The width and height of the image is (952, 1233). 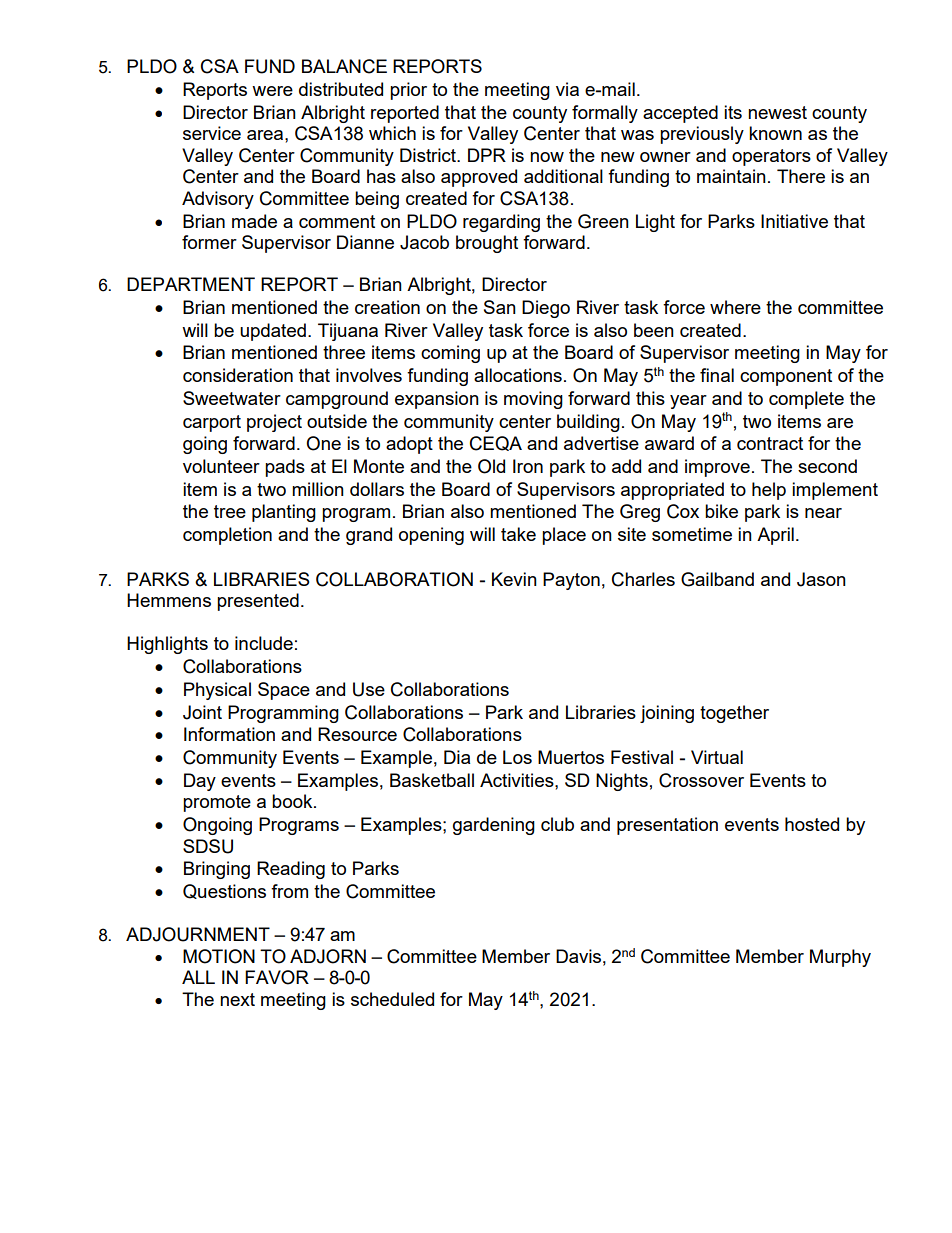 I want to click on take, so click(x=518, y=534).
